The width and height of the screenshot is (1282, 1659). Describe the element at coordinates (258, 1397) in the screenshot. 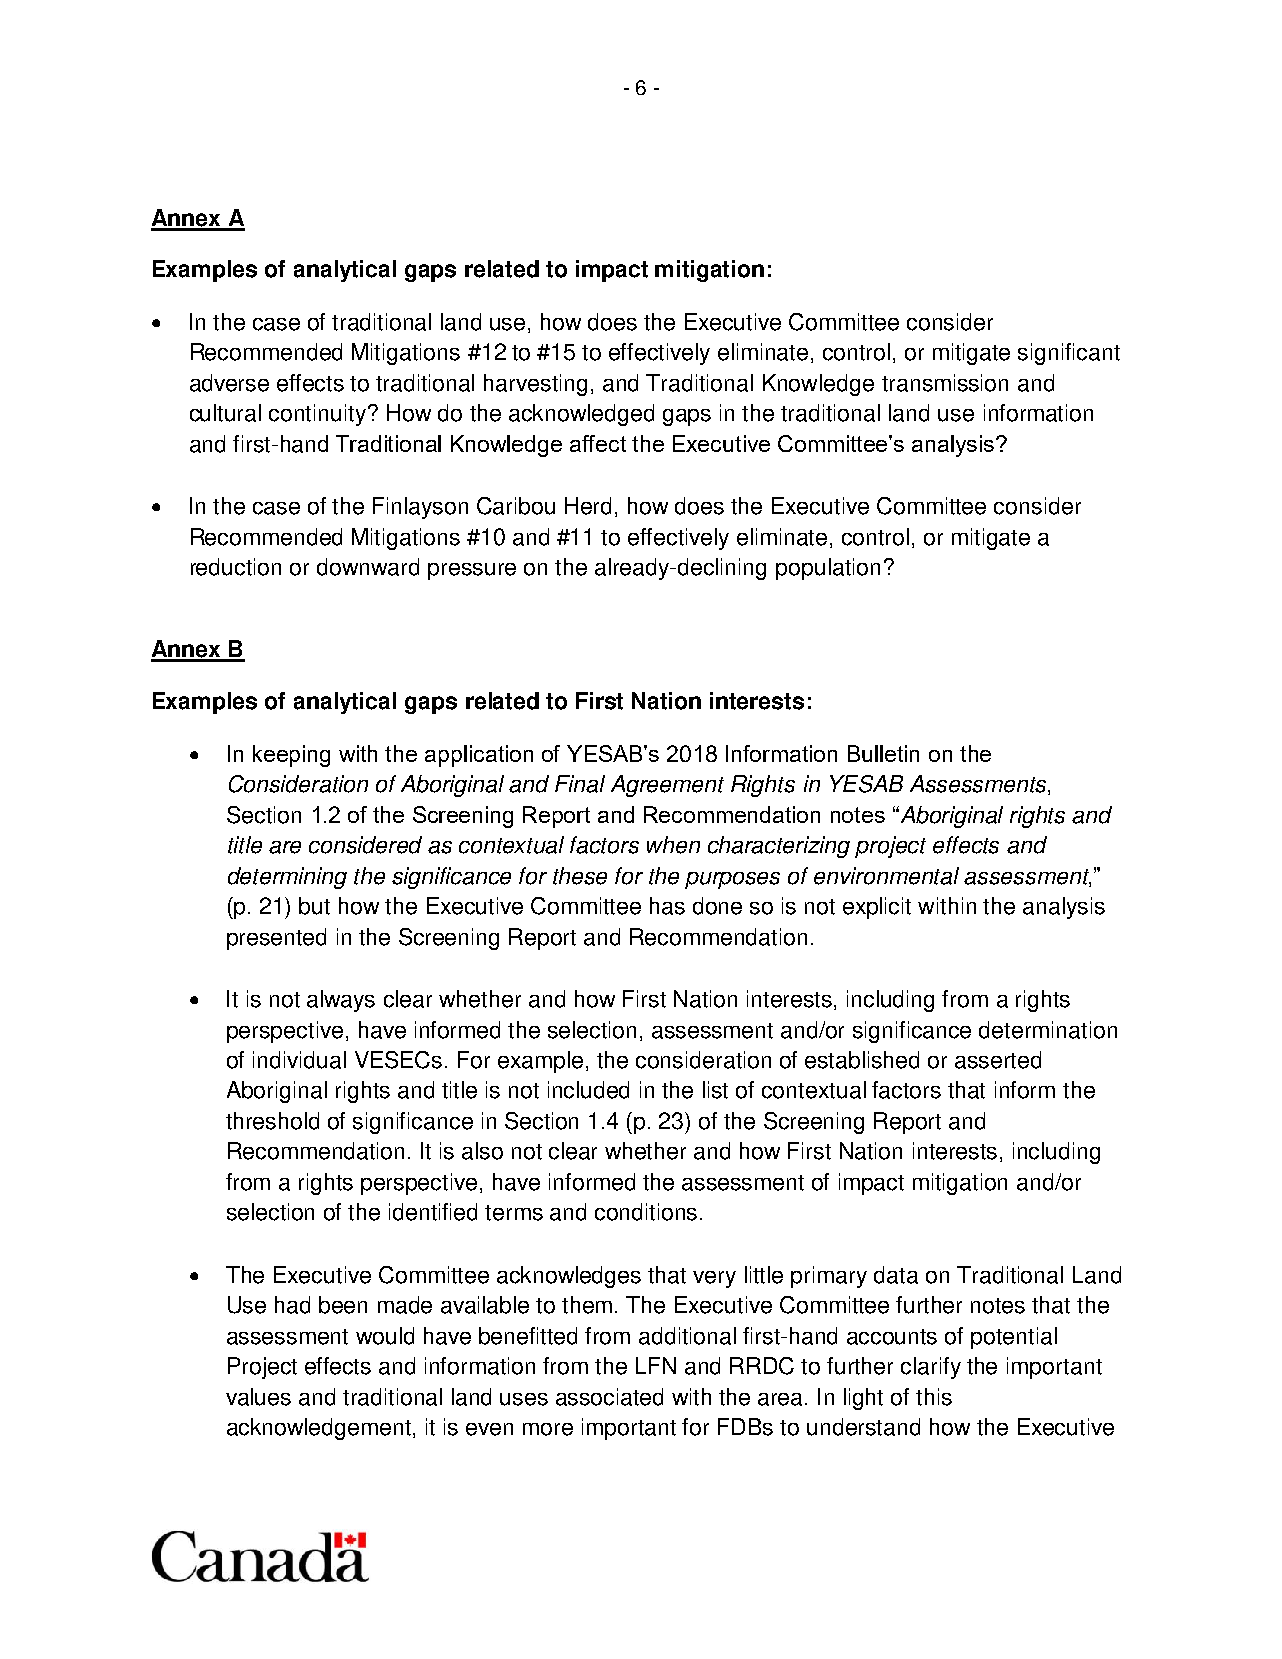

I see `values` at that location.
